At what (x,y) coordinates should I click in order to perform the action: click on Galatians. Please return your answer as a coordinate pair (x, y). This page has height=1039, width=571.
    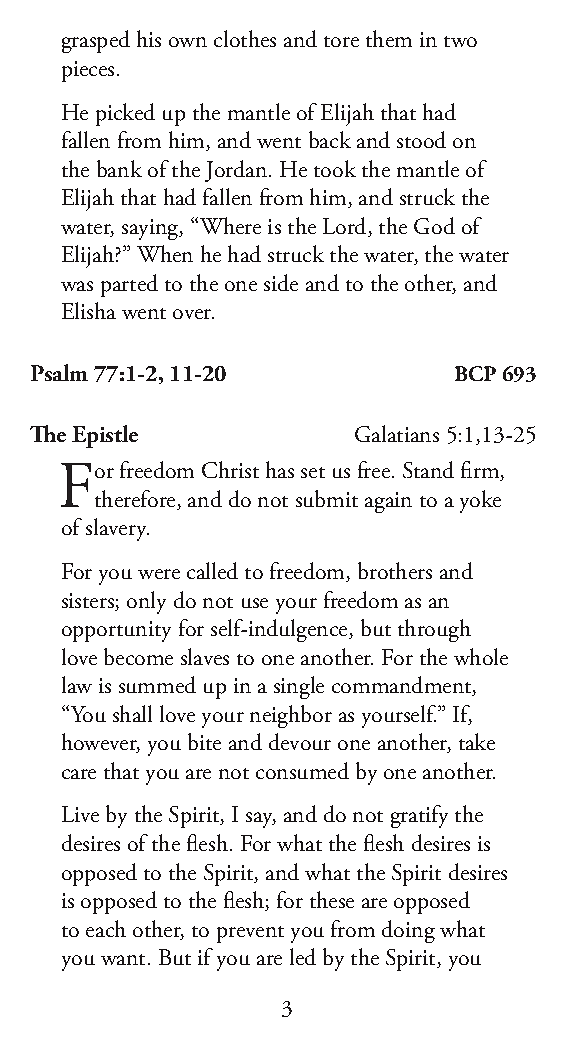
    Looking at the image, I should click on (397, 433).
